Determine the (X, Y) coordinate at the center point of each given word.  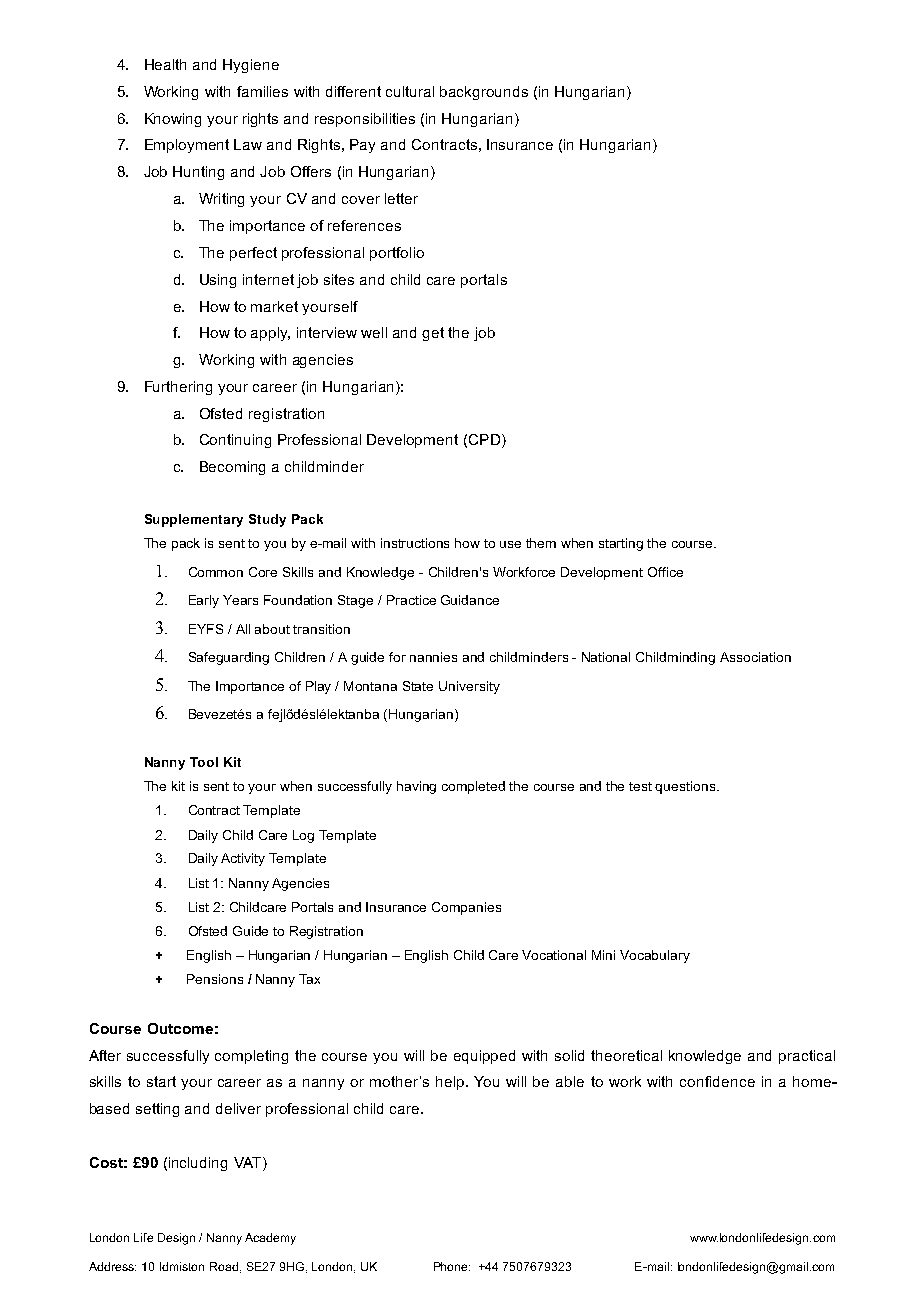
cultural (410, 91)
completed (473, 787)
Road (224, 1266)
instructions (415, 543)
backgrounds (484, 93)
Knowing (173, 120)
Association (755, 657)
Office (665, 572)
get (433, 334)
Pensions (215, 979)
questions (686, 787)
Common (216, 572)
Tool (204, 762)
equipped (484, 1057)
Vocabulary (655, 956)
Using (218, 281)
